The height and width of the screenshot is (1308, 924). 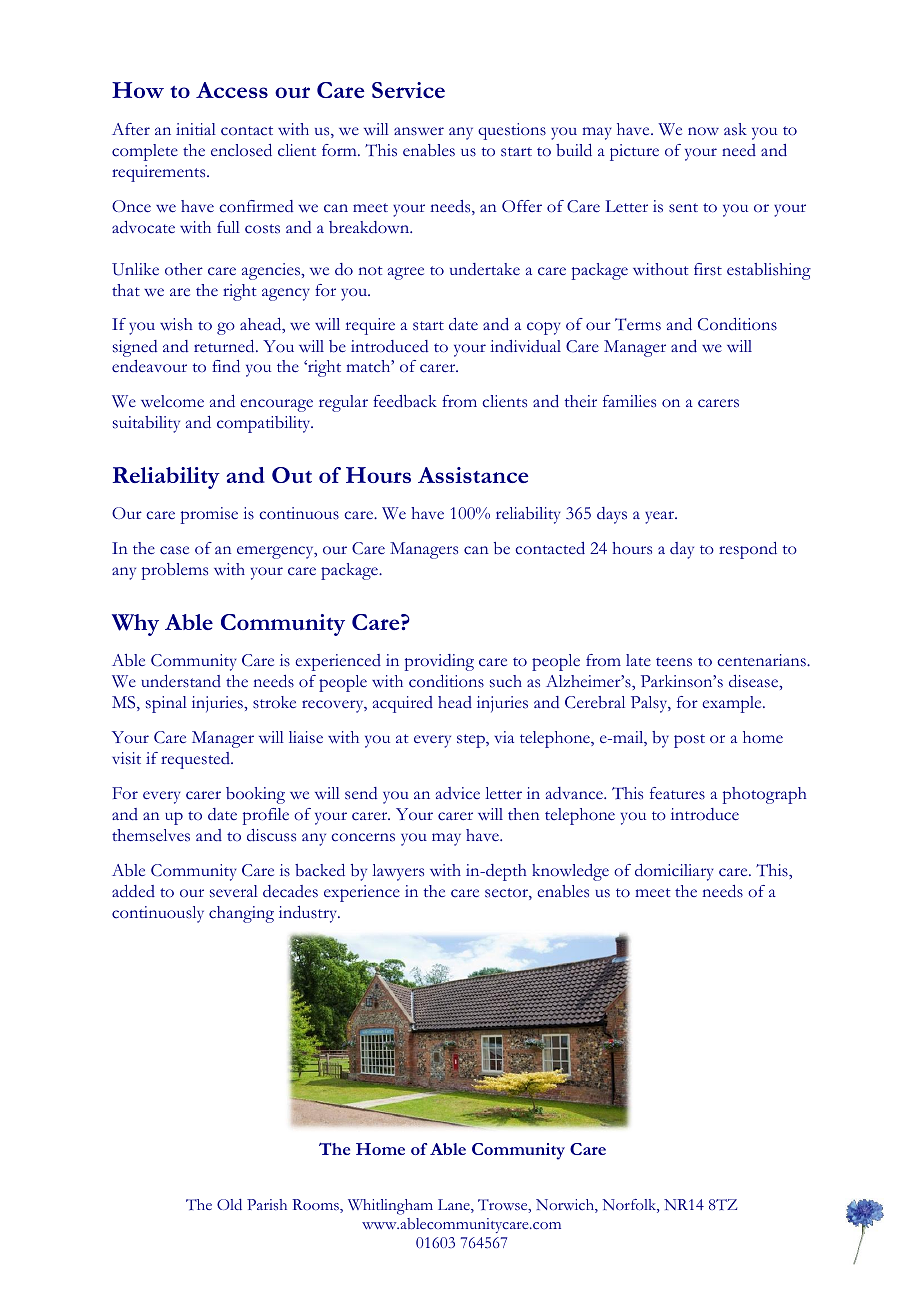 I want to click on Lane, so click(x=455, y=1206).
